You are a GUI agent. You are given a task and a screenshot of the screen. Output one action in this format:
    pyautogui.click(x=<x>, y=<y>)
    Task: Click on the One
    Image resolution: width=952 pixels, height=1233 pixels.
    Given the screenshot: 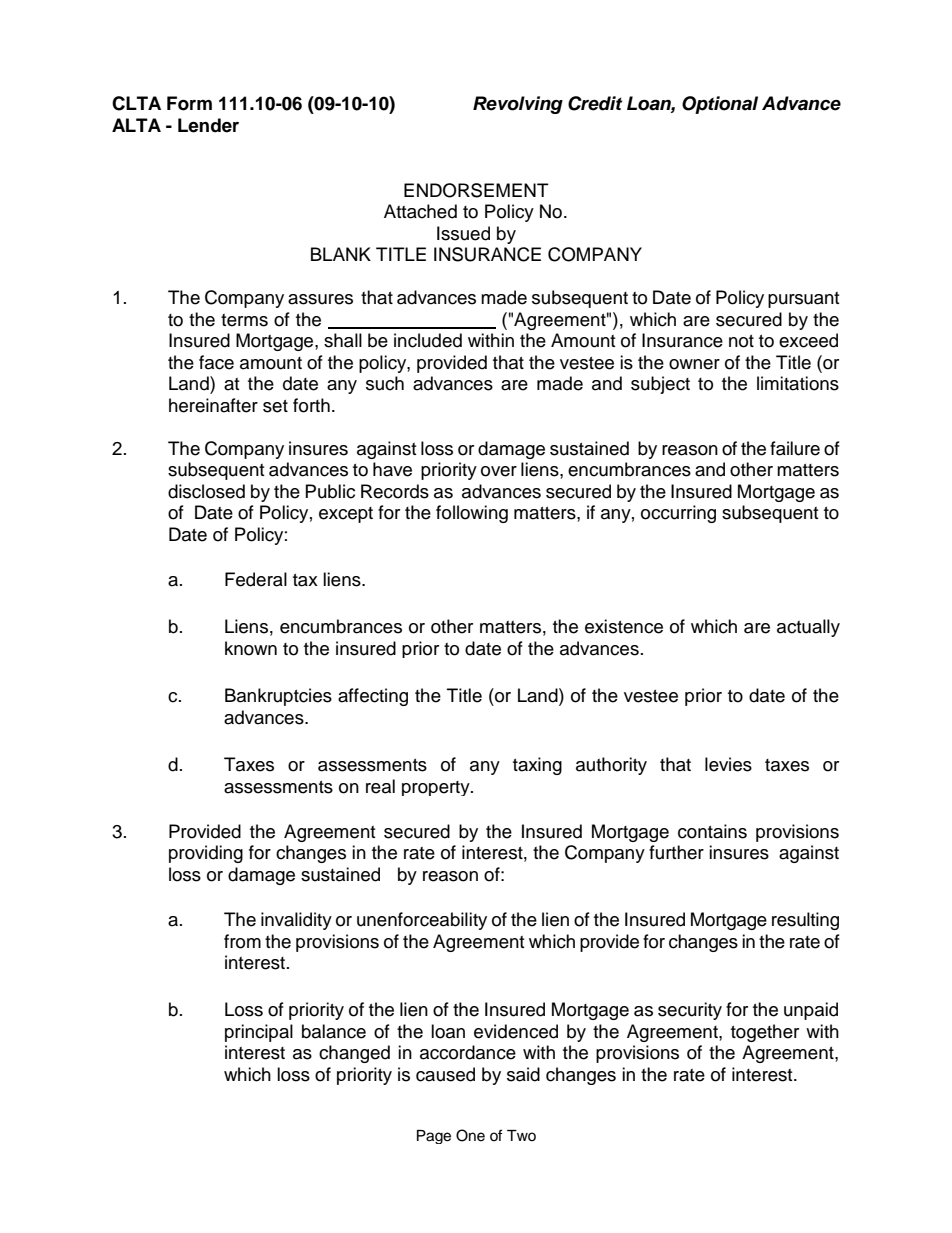 What is the action you would take?
    pyautogui.click(x=470, y=1135)
